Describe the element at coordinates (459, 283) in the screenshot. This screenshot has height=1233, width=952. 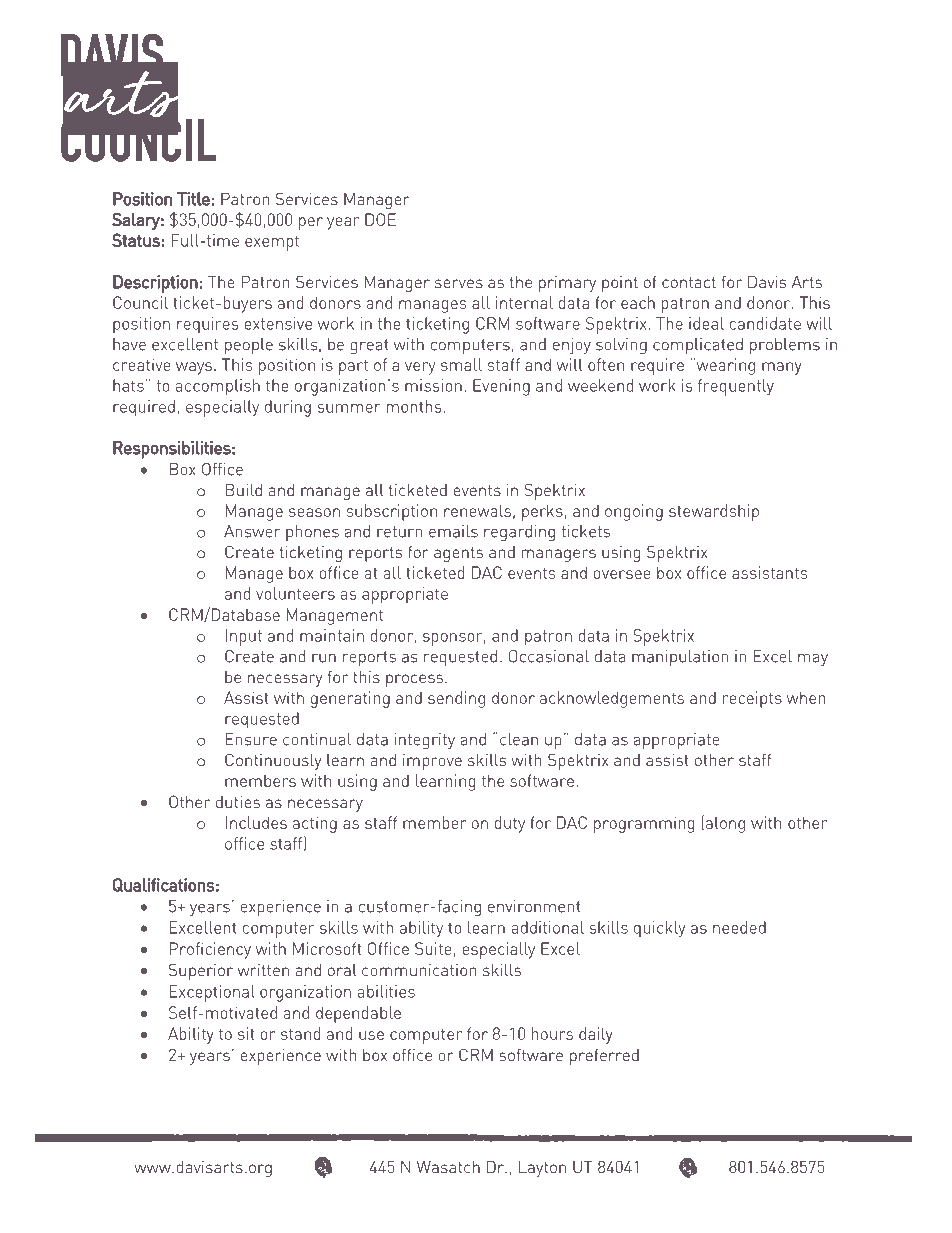
I see `serves` at that location.
